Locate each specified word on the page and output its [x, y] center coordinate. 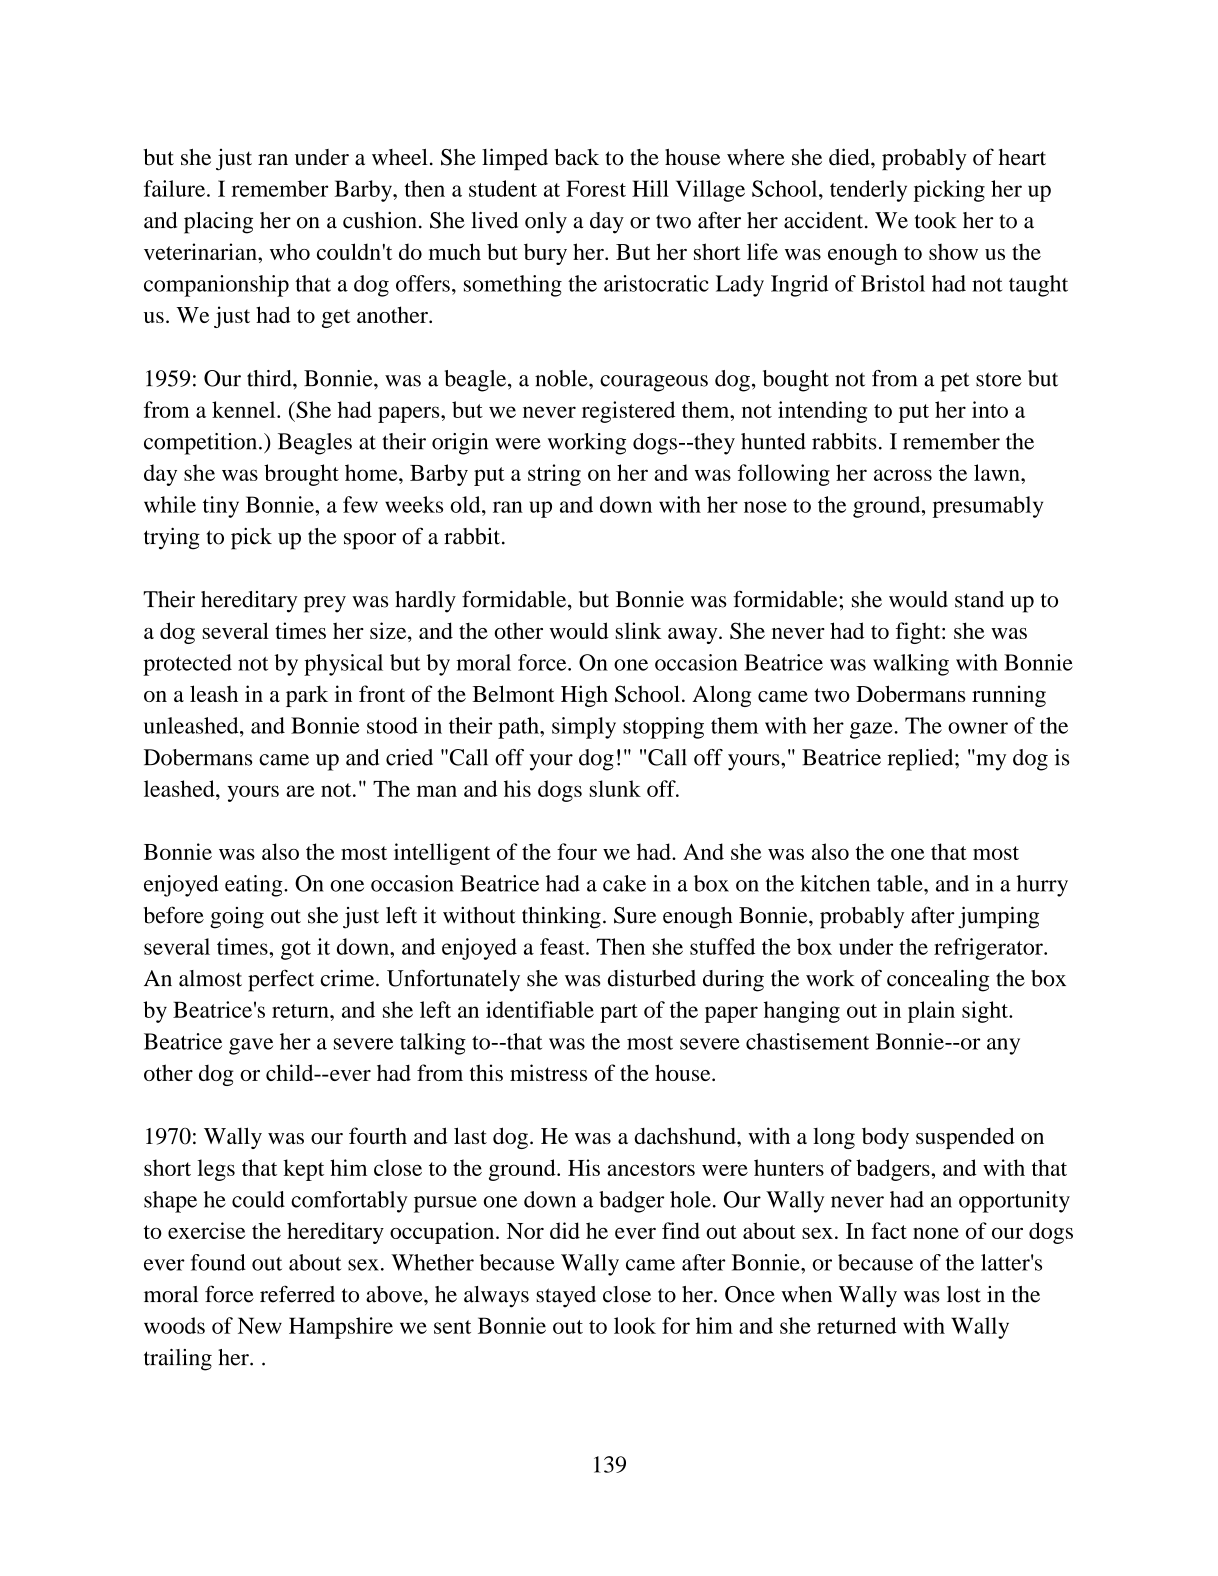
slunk [615, 788]
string [554, 475]
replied [922, 760]
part [619, 1013]
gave [251, 1046]
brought [301, 475]
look [635, 1325]
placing [218, 223]
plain [931, 1012]
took [936, 220]
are [300, 791]
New [260, 1325]
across [903, 475]
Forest [596, 188]
